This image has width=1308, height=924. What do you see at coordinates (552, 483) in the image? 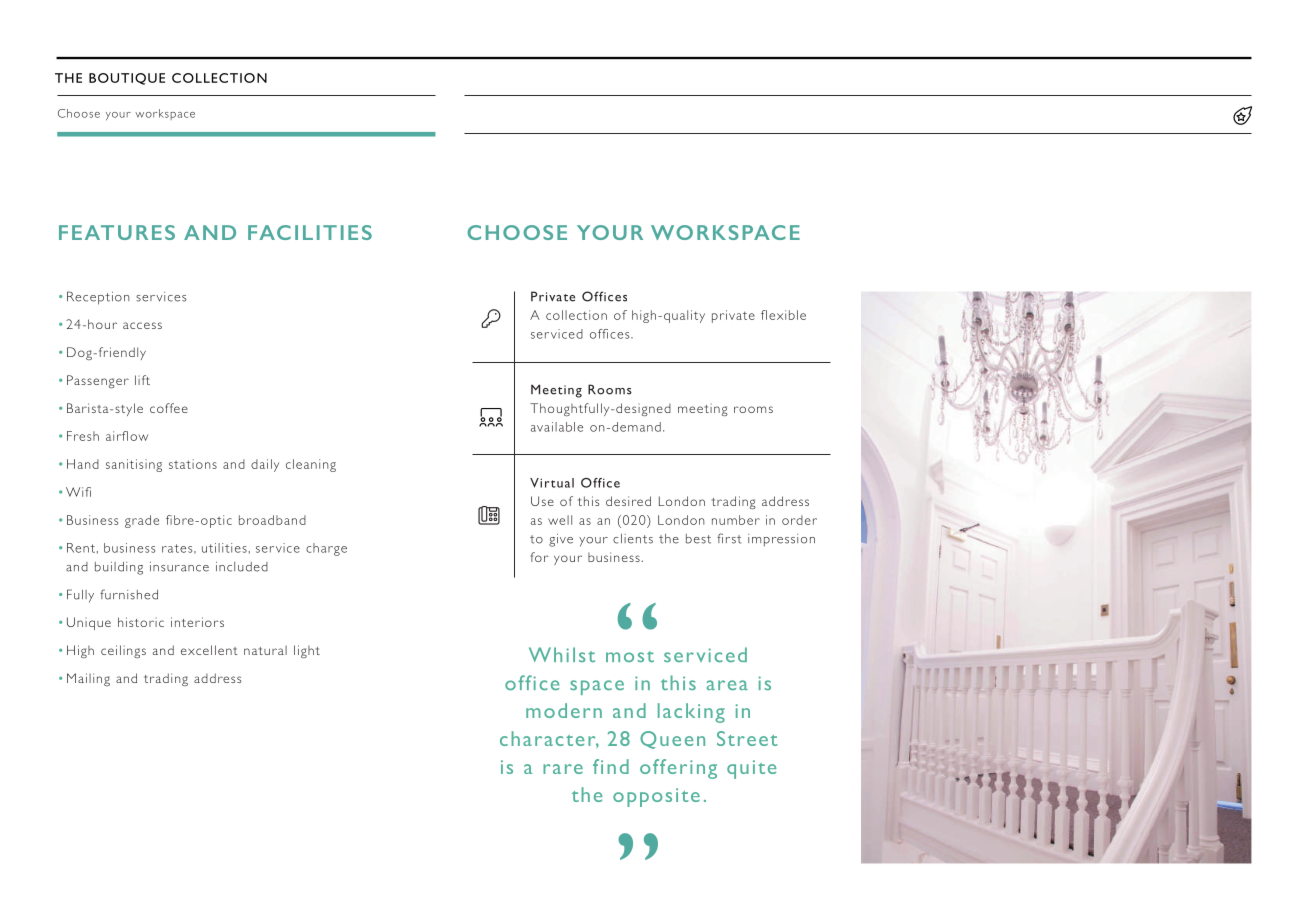
I see `Virtual` at bounding box center [552, 483].
